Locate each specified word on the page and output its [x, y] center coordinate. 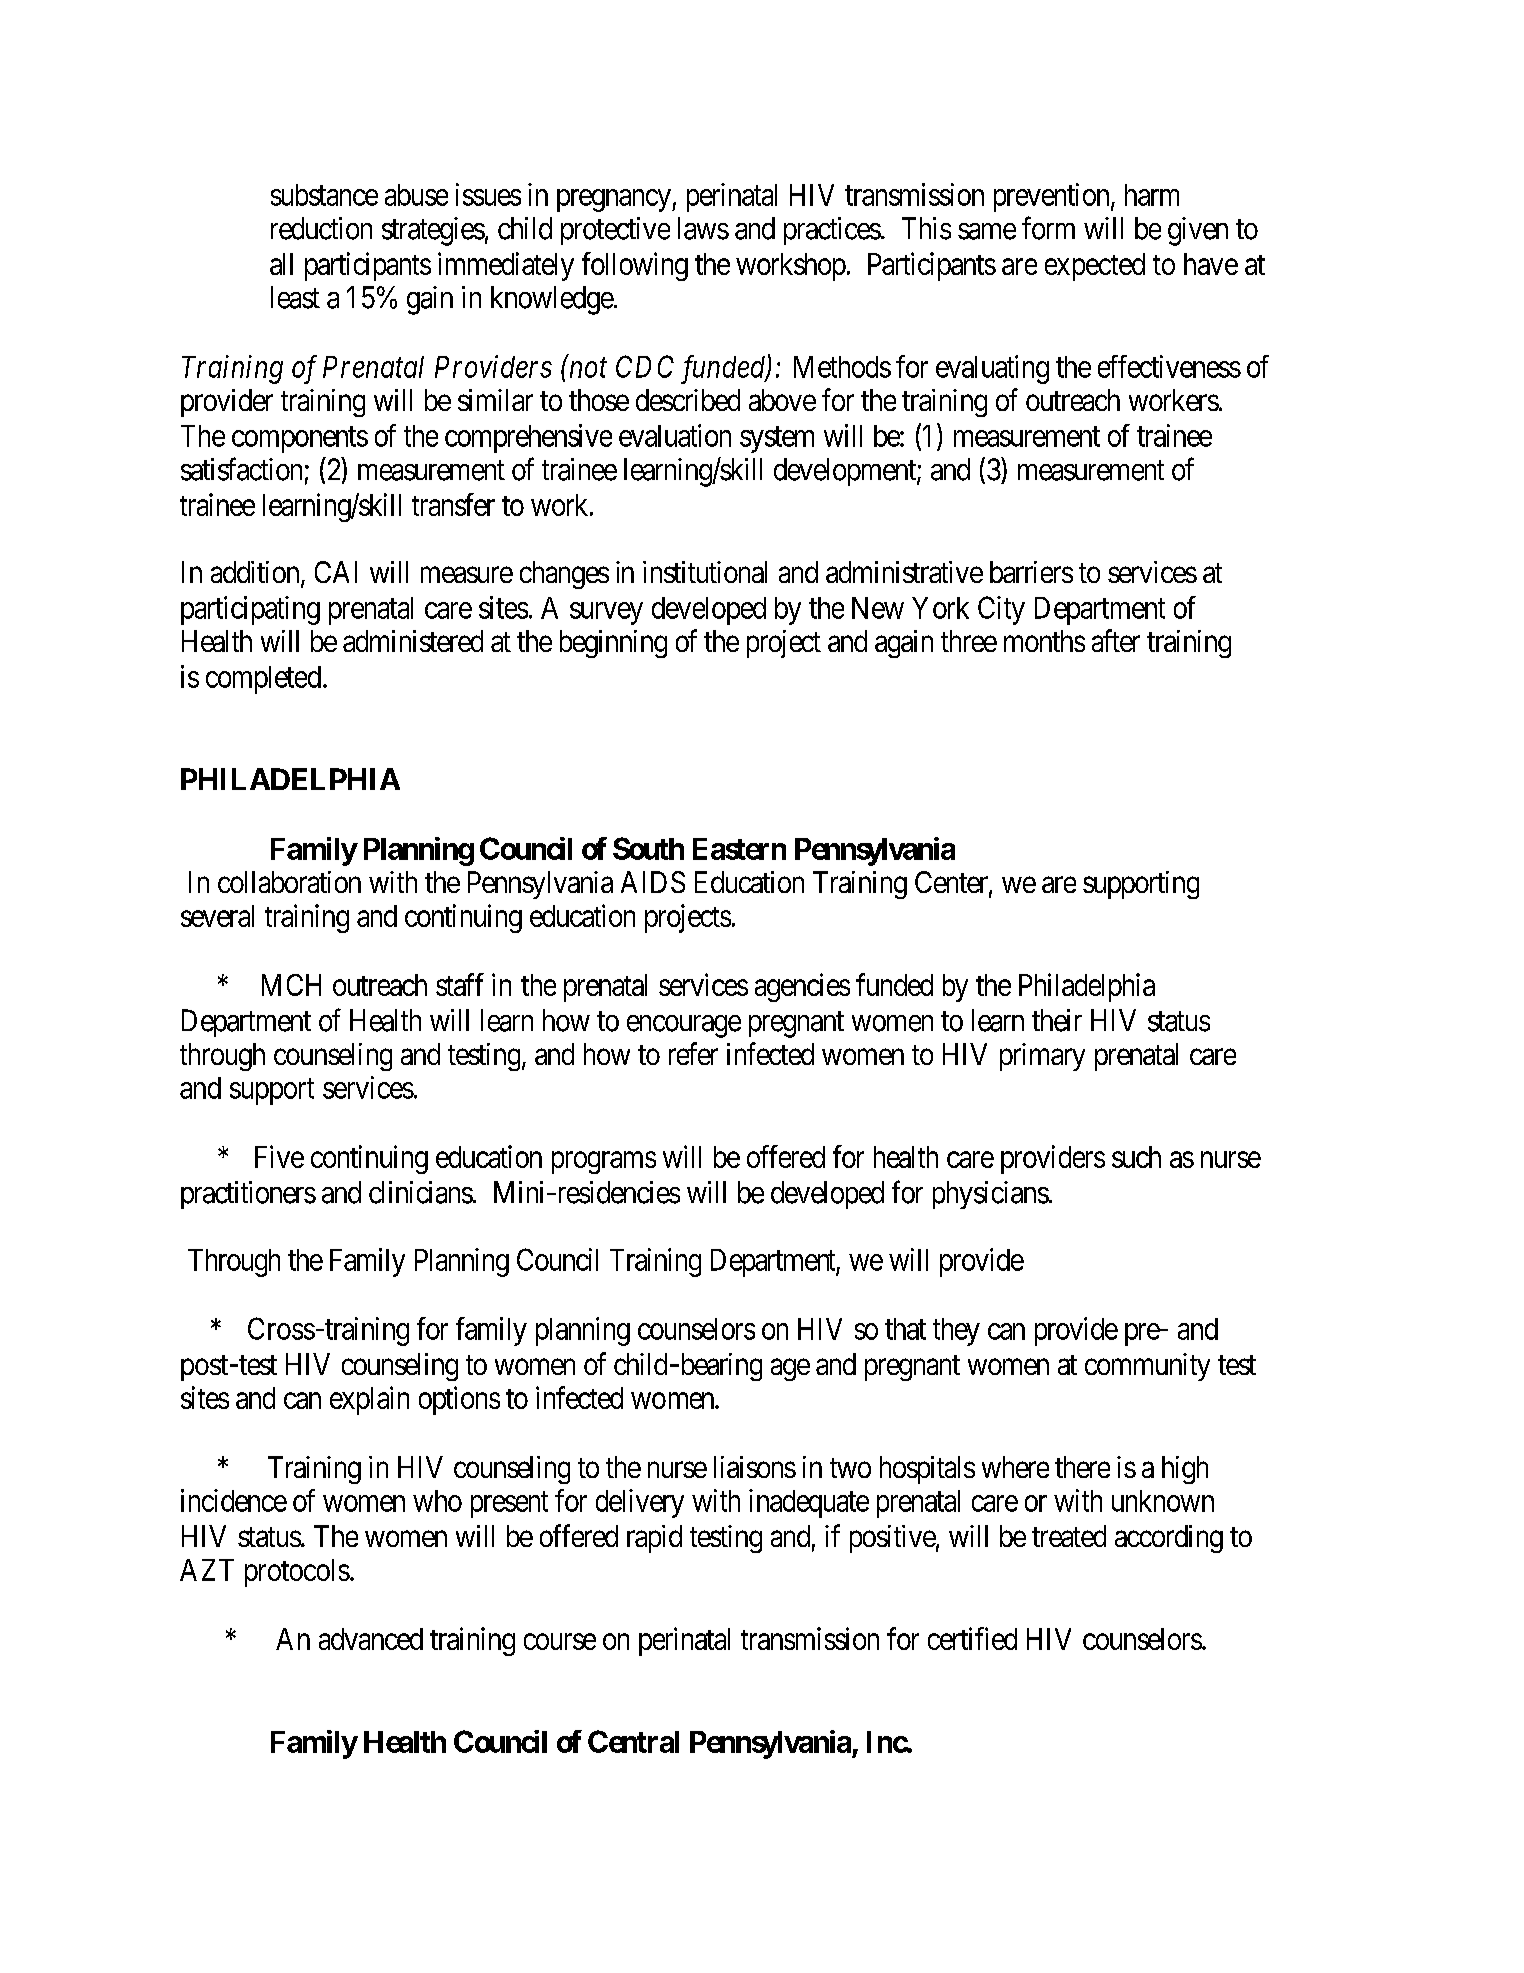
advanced [371, 1639]
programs [604, 1163]
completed [265, 680]
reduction [321, 228]
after [1116, 640]
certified [972, 1638]
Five [279, 1156]
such [1136, 1157]
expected [1095, 267]
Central [633, 1741]
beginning [613, 644]
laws [703, 228]
